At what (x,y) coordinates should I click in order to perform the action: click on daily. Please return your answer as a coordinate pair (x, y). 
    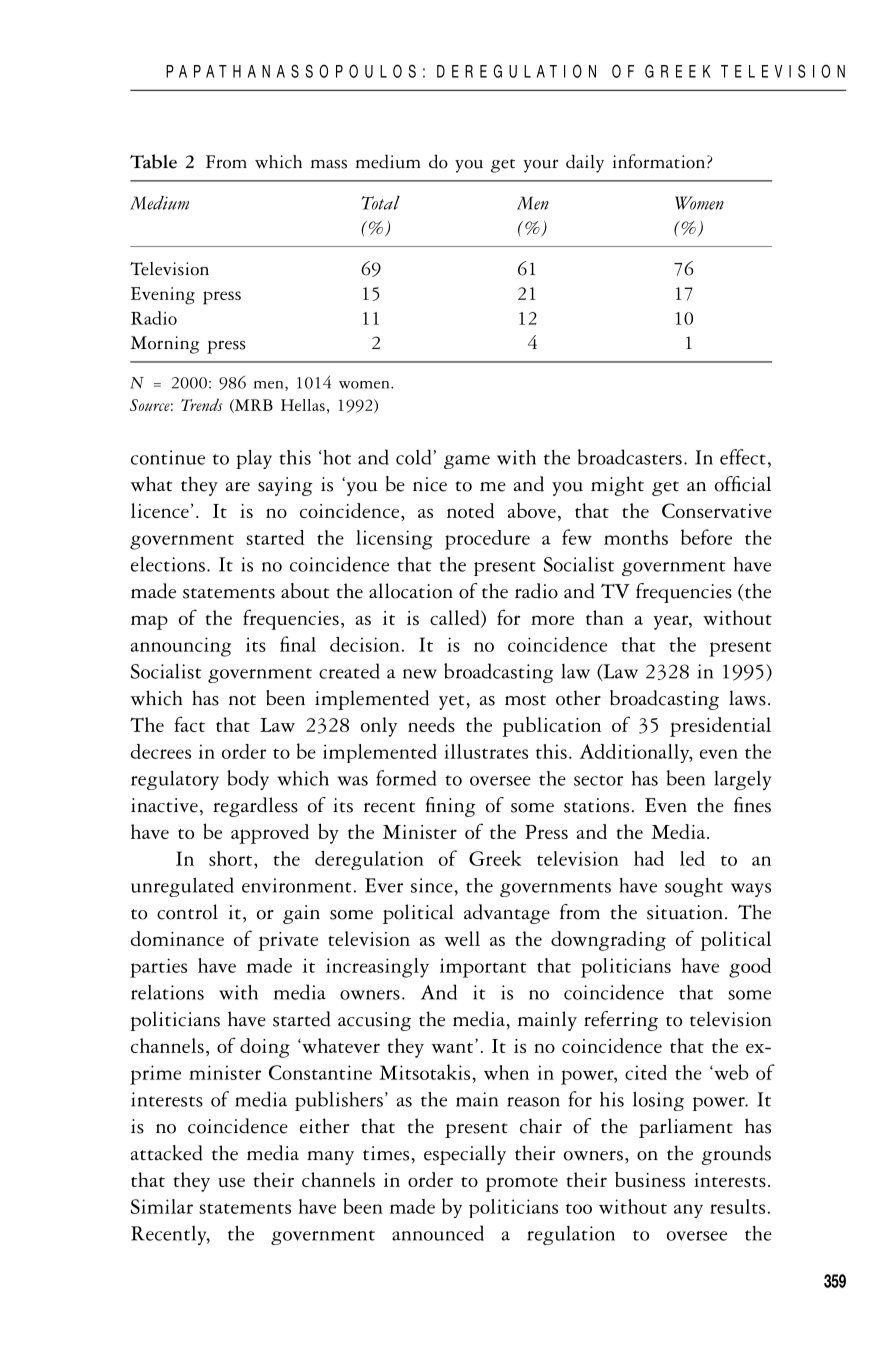
    Looking at the image, I should click on (585, 163).
